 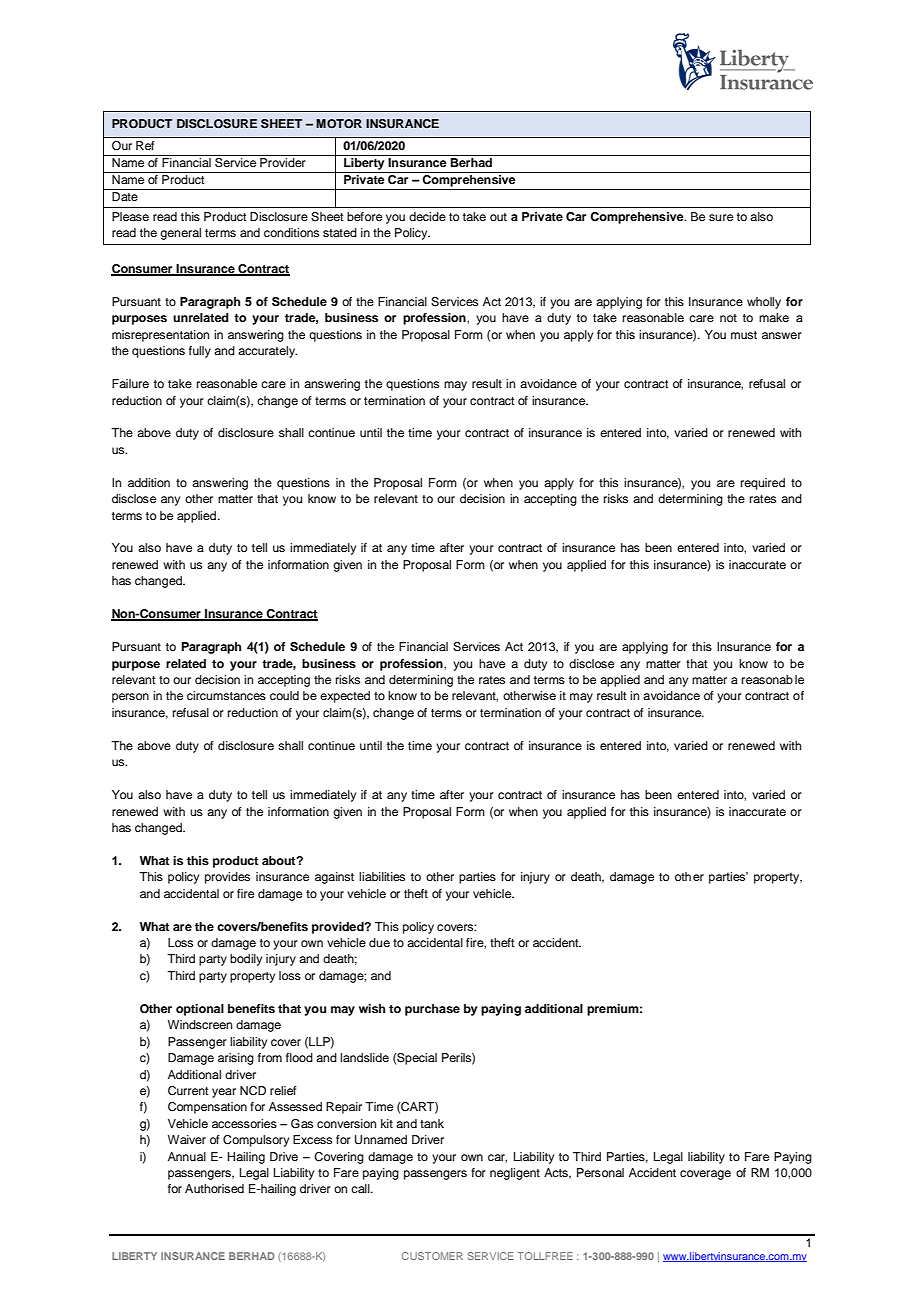 I want to click on required, so click(x=763, y=484).
